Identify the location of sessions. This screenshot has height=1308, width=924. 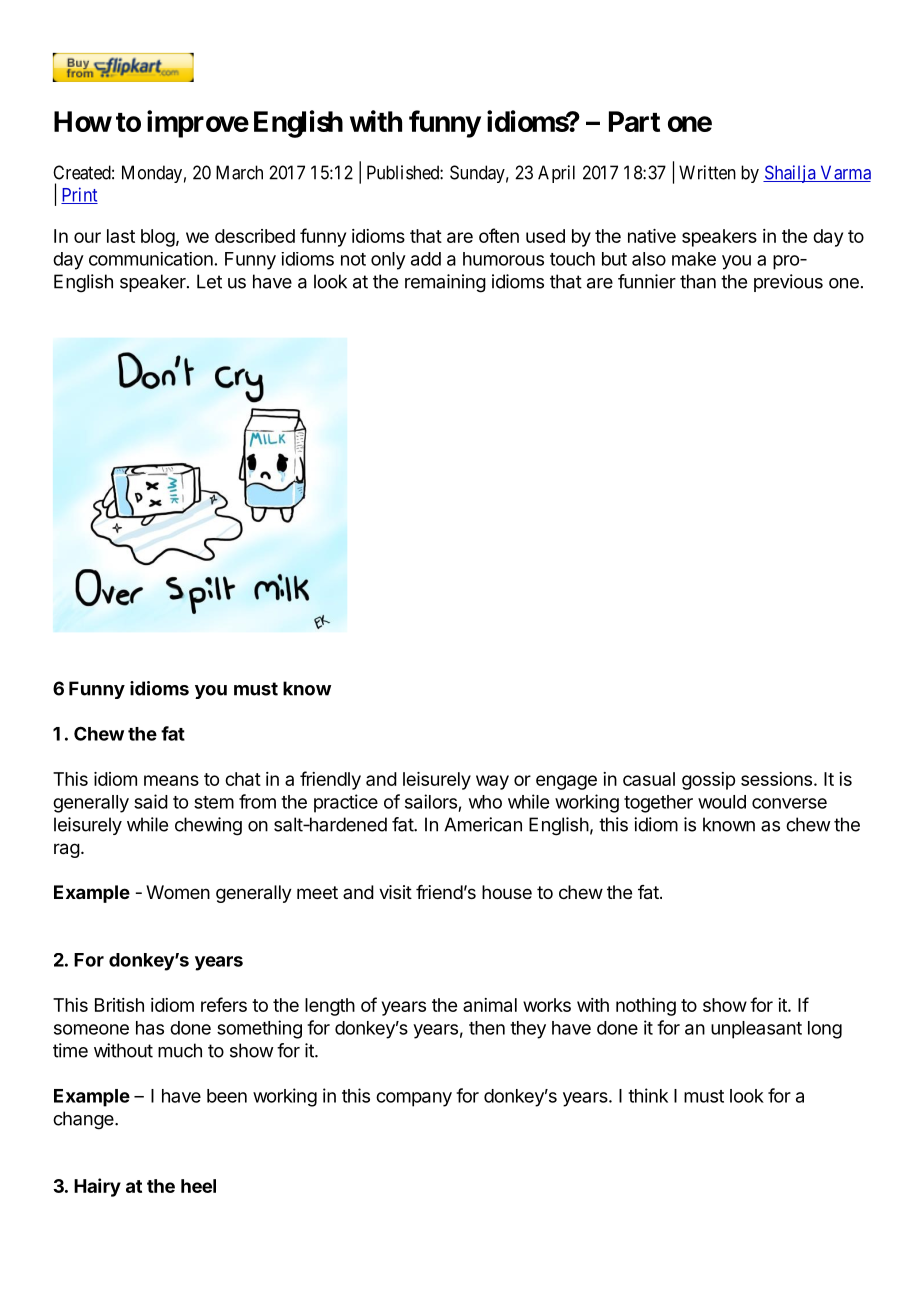
(776, 779).
